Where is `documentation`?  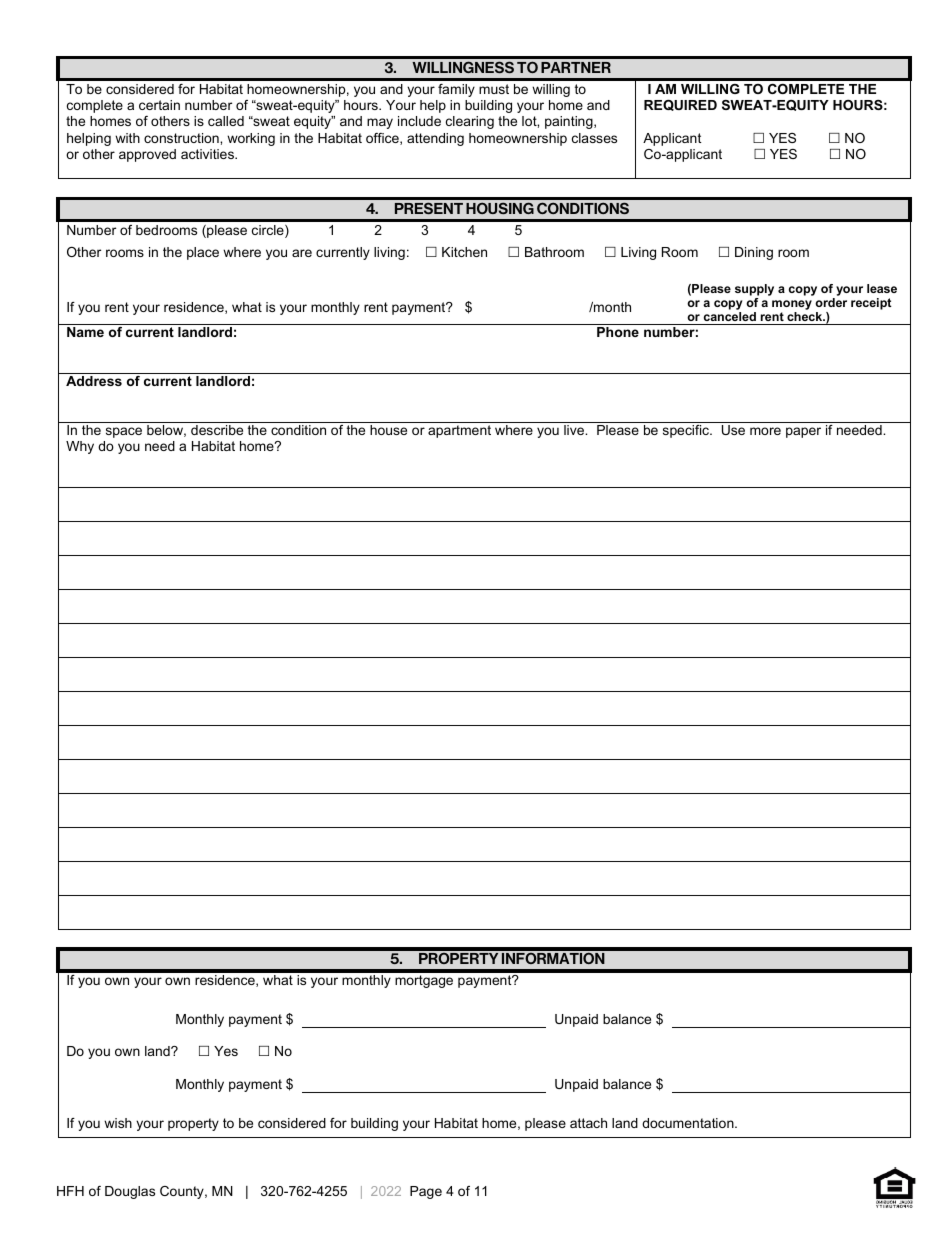 documentation is located at coordinates (689, 1123).
